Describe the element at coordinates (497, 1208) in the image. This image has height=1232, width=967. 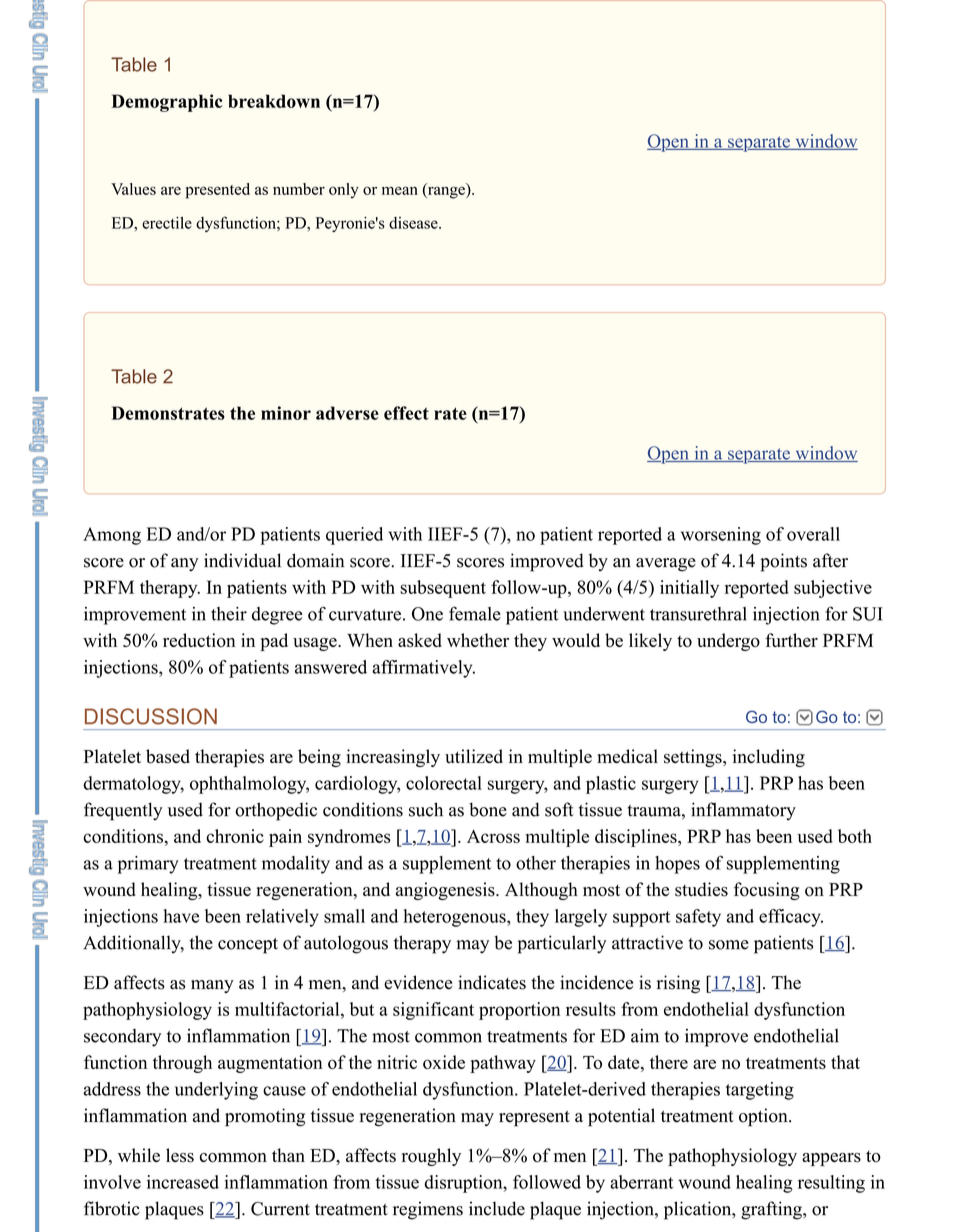
I see `include` at that location.
